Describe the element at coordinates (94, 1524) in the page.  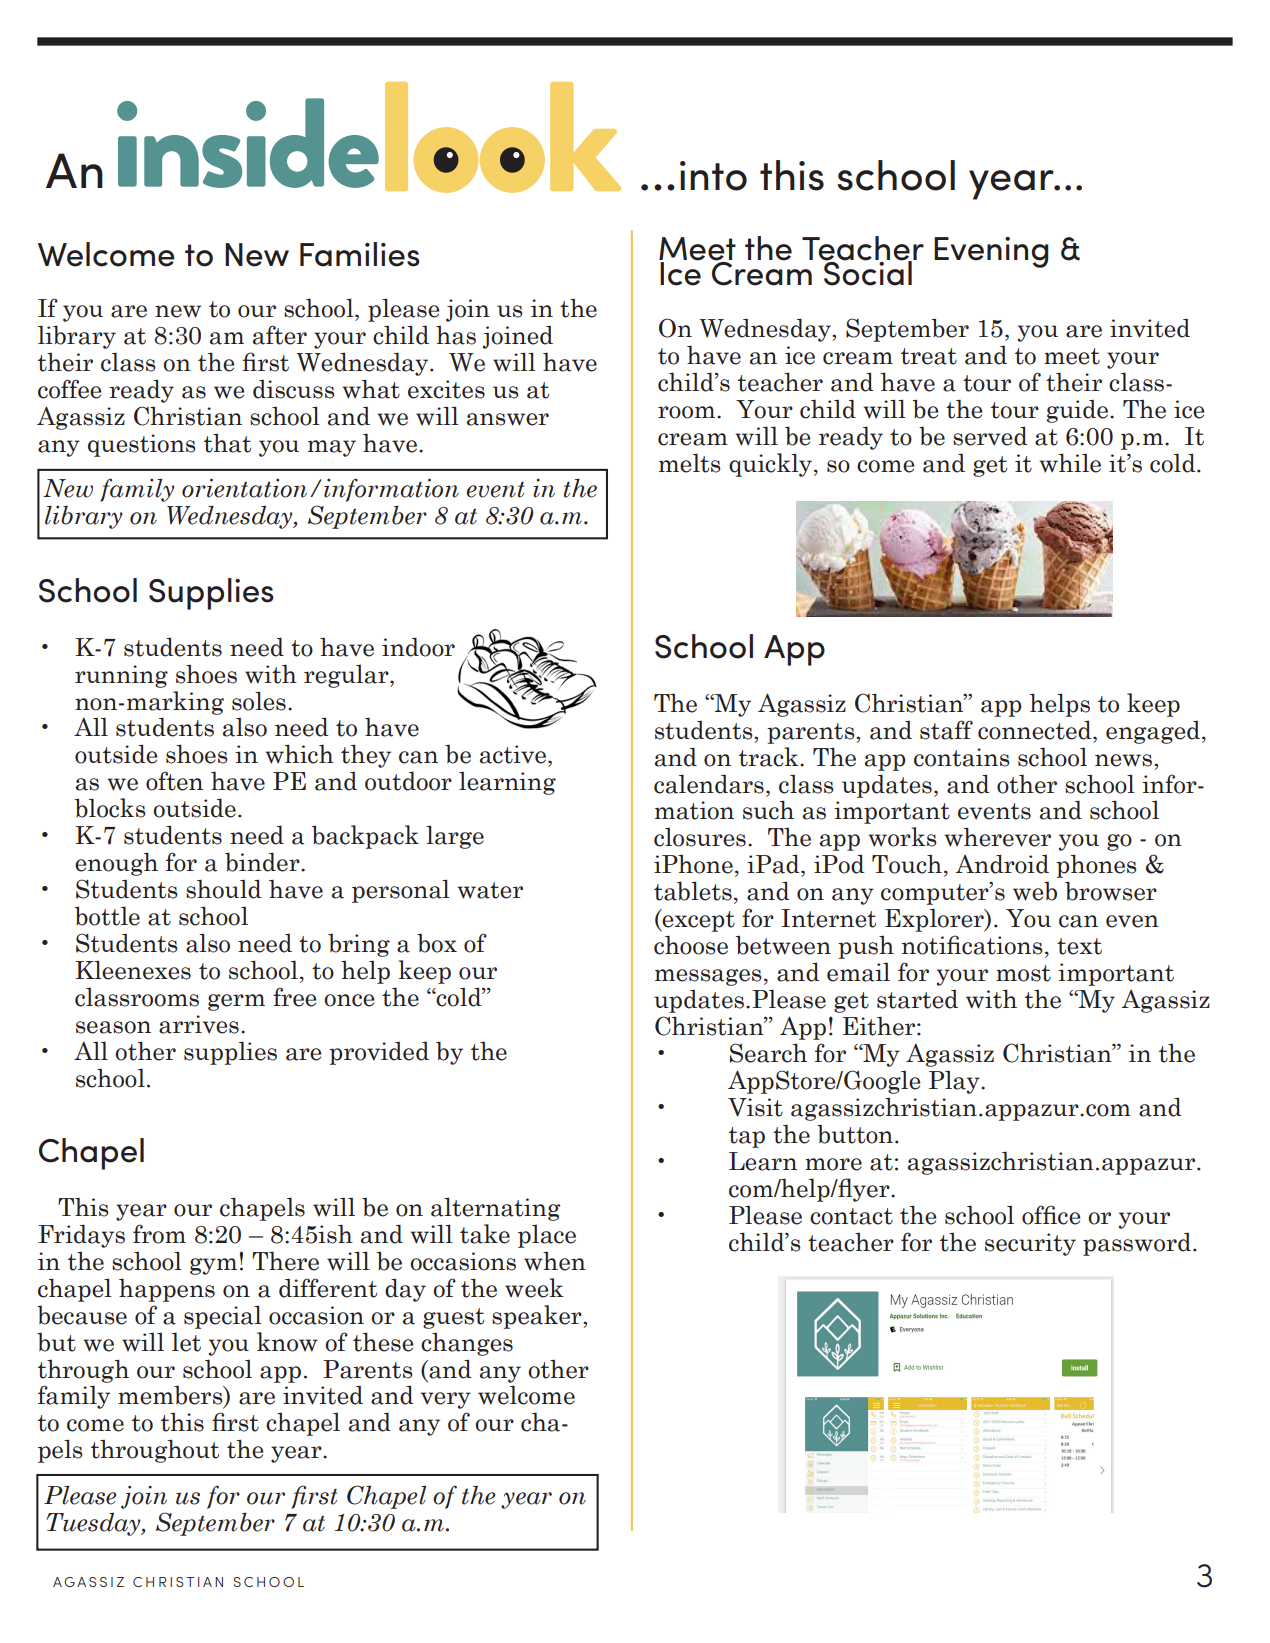
I see `Tuesday` at that location.
